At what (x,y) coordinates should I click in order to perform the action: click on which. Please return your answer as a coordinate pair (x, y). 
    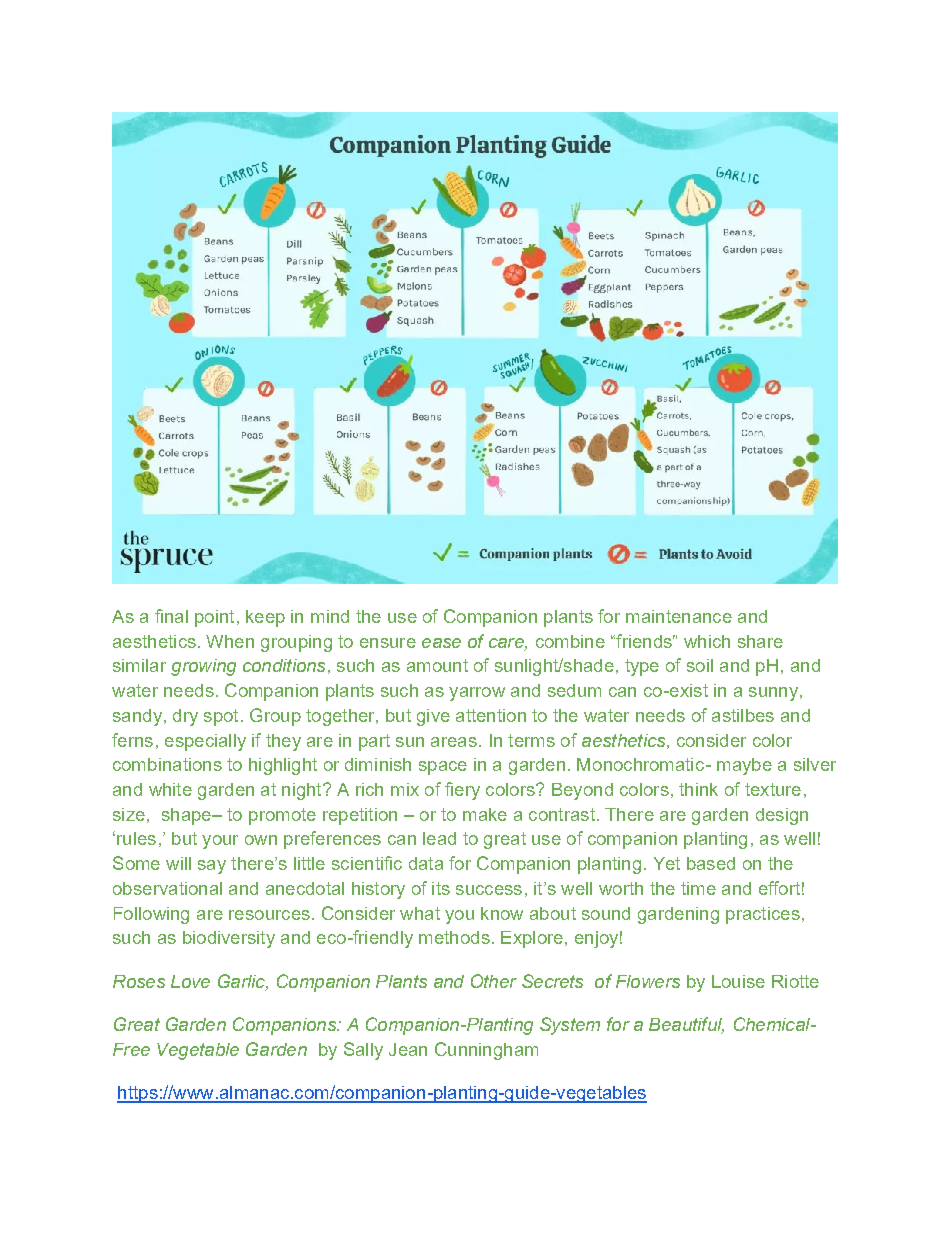
    Looking at the image, I should click on (707, 641).
